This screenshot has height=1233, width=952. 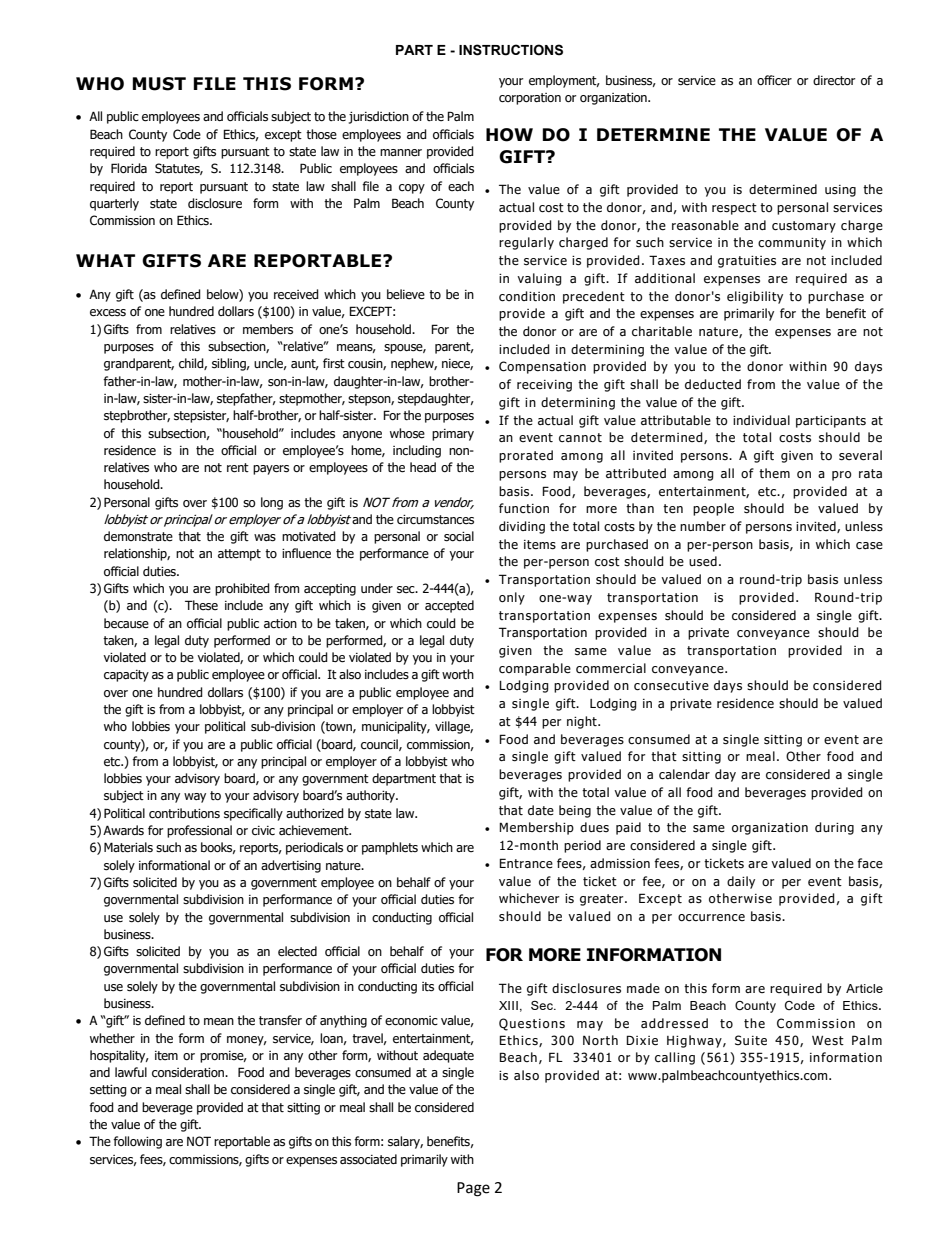 What do you see at coordinates (774, 80) in the screenshot?
I see `officer` at bounding box center [774, 80].
